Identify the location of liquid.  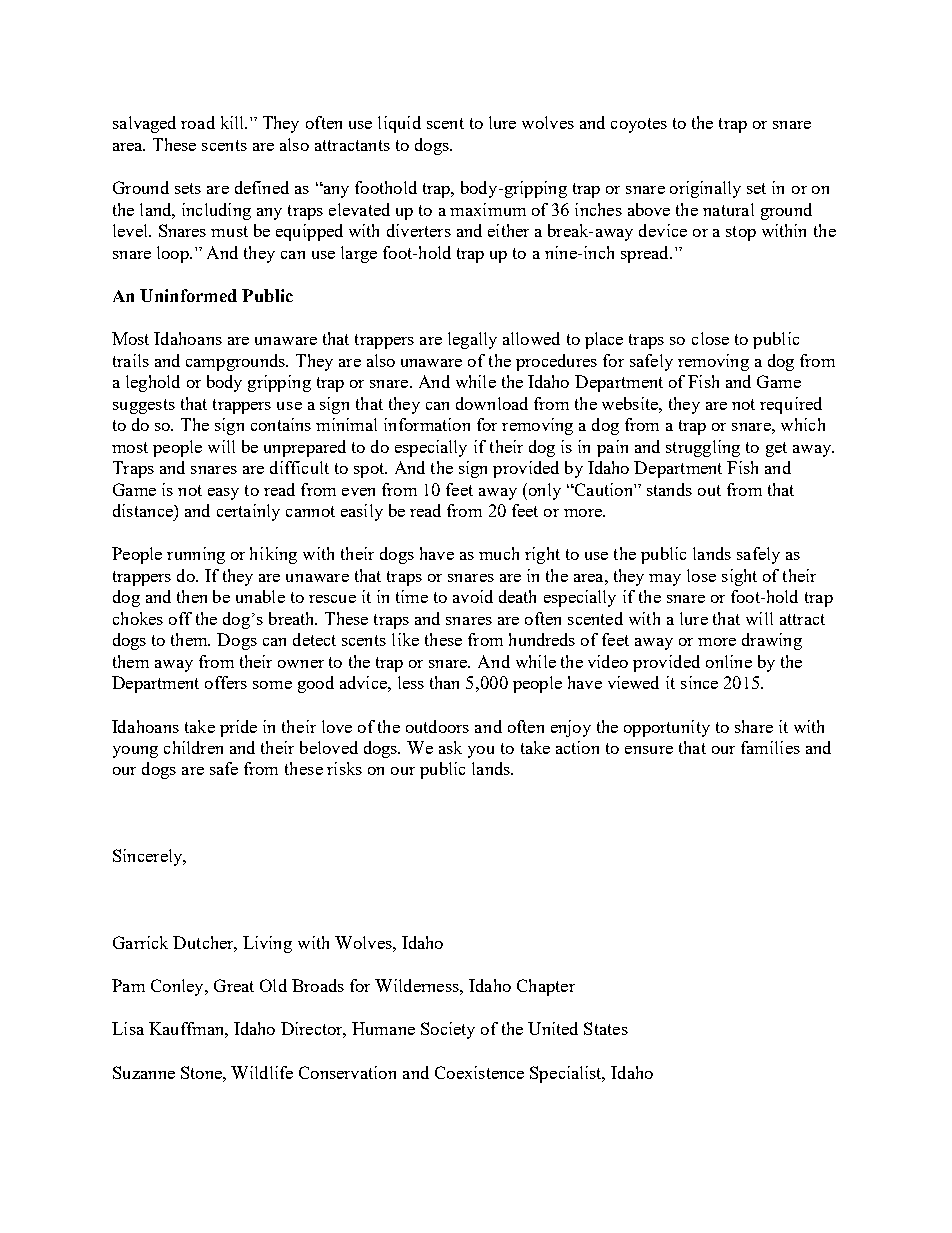
(399, 124).
